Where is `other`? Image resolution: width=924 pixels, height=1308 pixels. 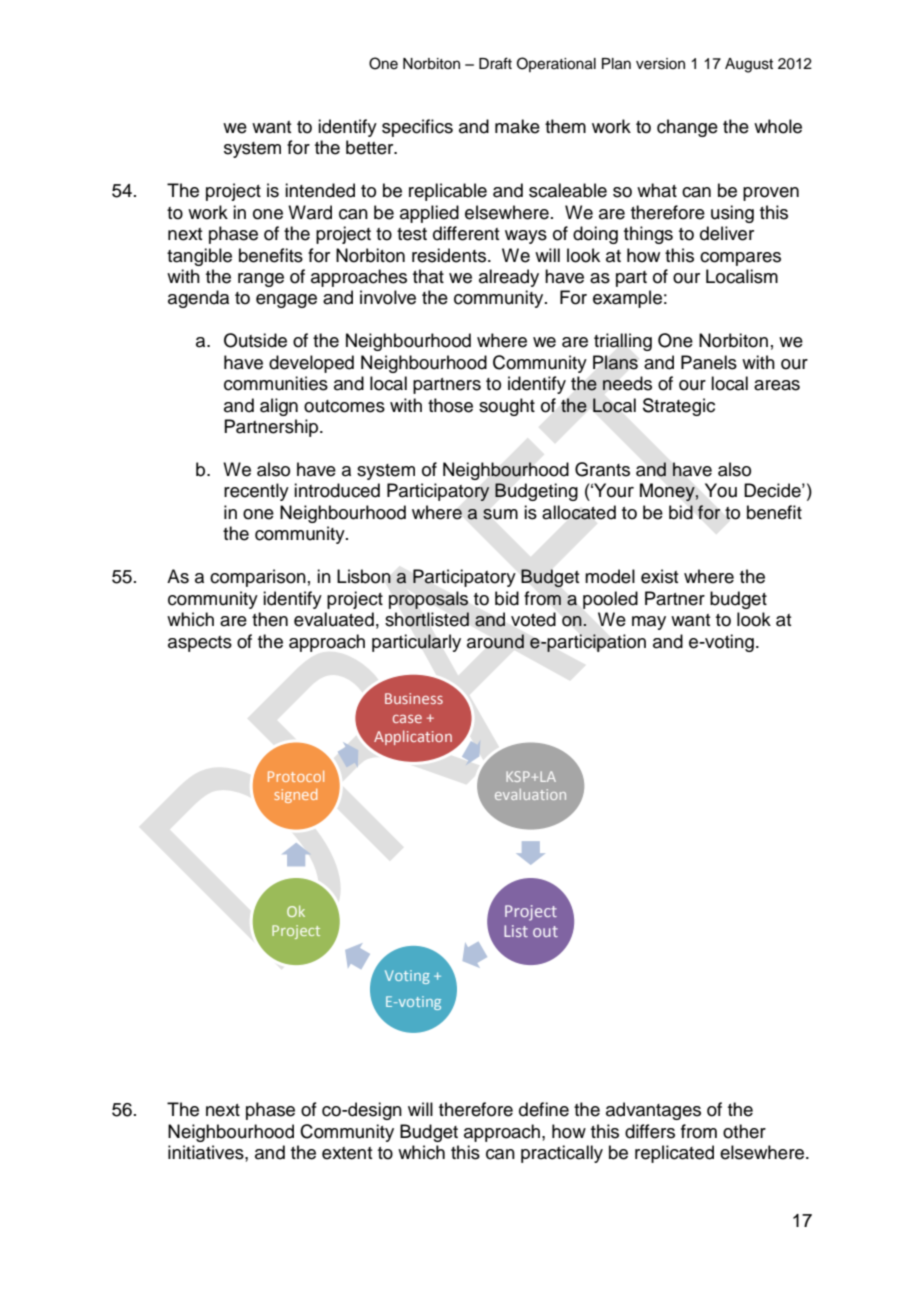
other is located at coordinates (744, 1131).
